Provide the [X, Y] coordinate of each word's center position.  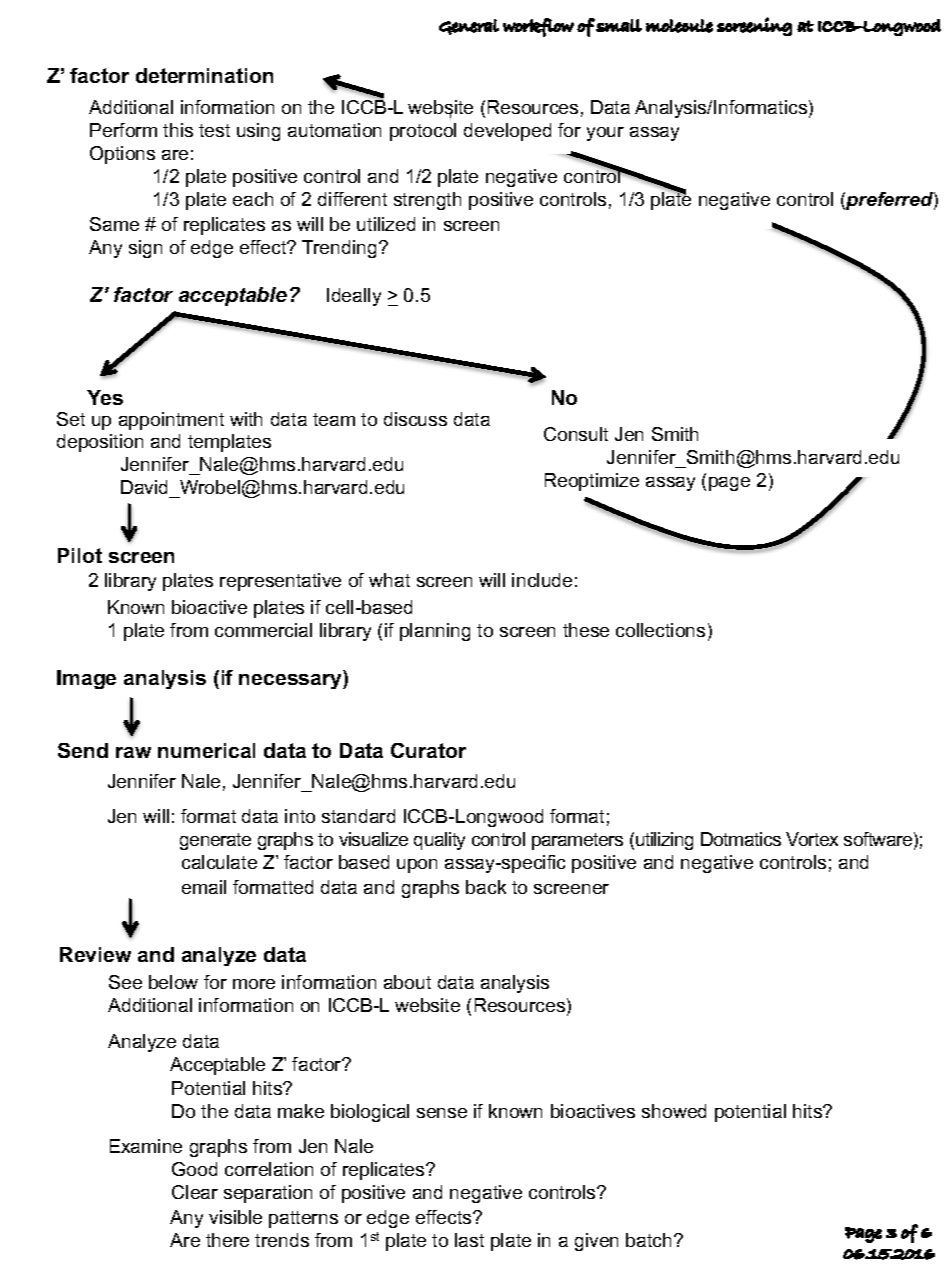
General [469, 27]
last [469, 1240]
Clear [195, 1192]
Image [86, 679]
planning [435, 632]
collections [660, 630]
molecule [679, 26]
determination [204, 75]
